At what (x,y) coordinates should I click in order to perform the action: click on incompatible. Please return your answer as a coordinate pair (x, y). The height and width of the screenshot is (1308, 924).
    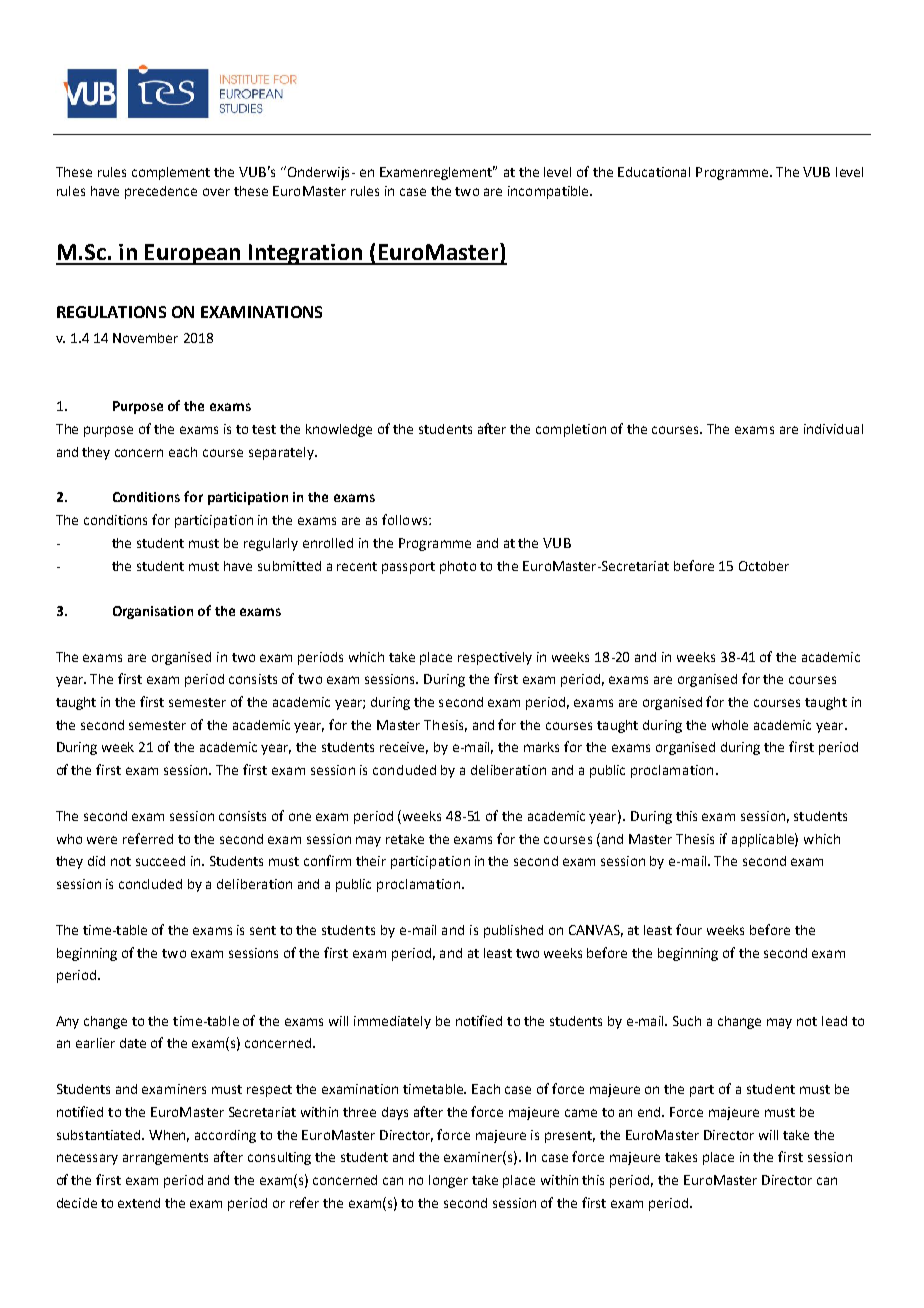
    Looking at the image, I should click on (549, 192).
